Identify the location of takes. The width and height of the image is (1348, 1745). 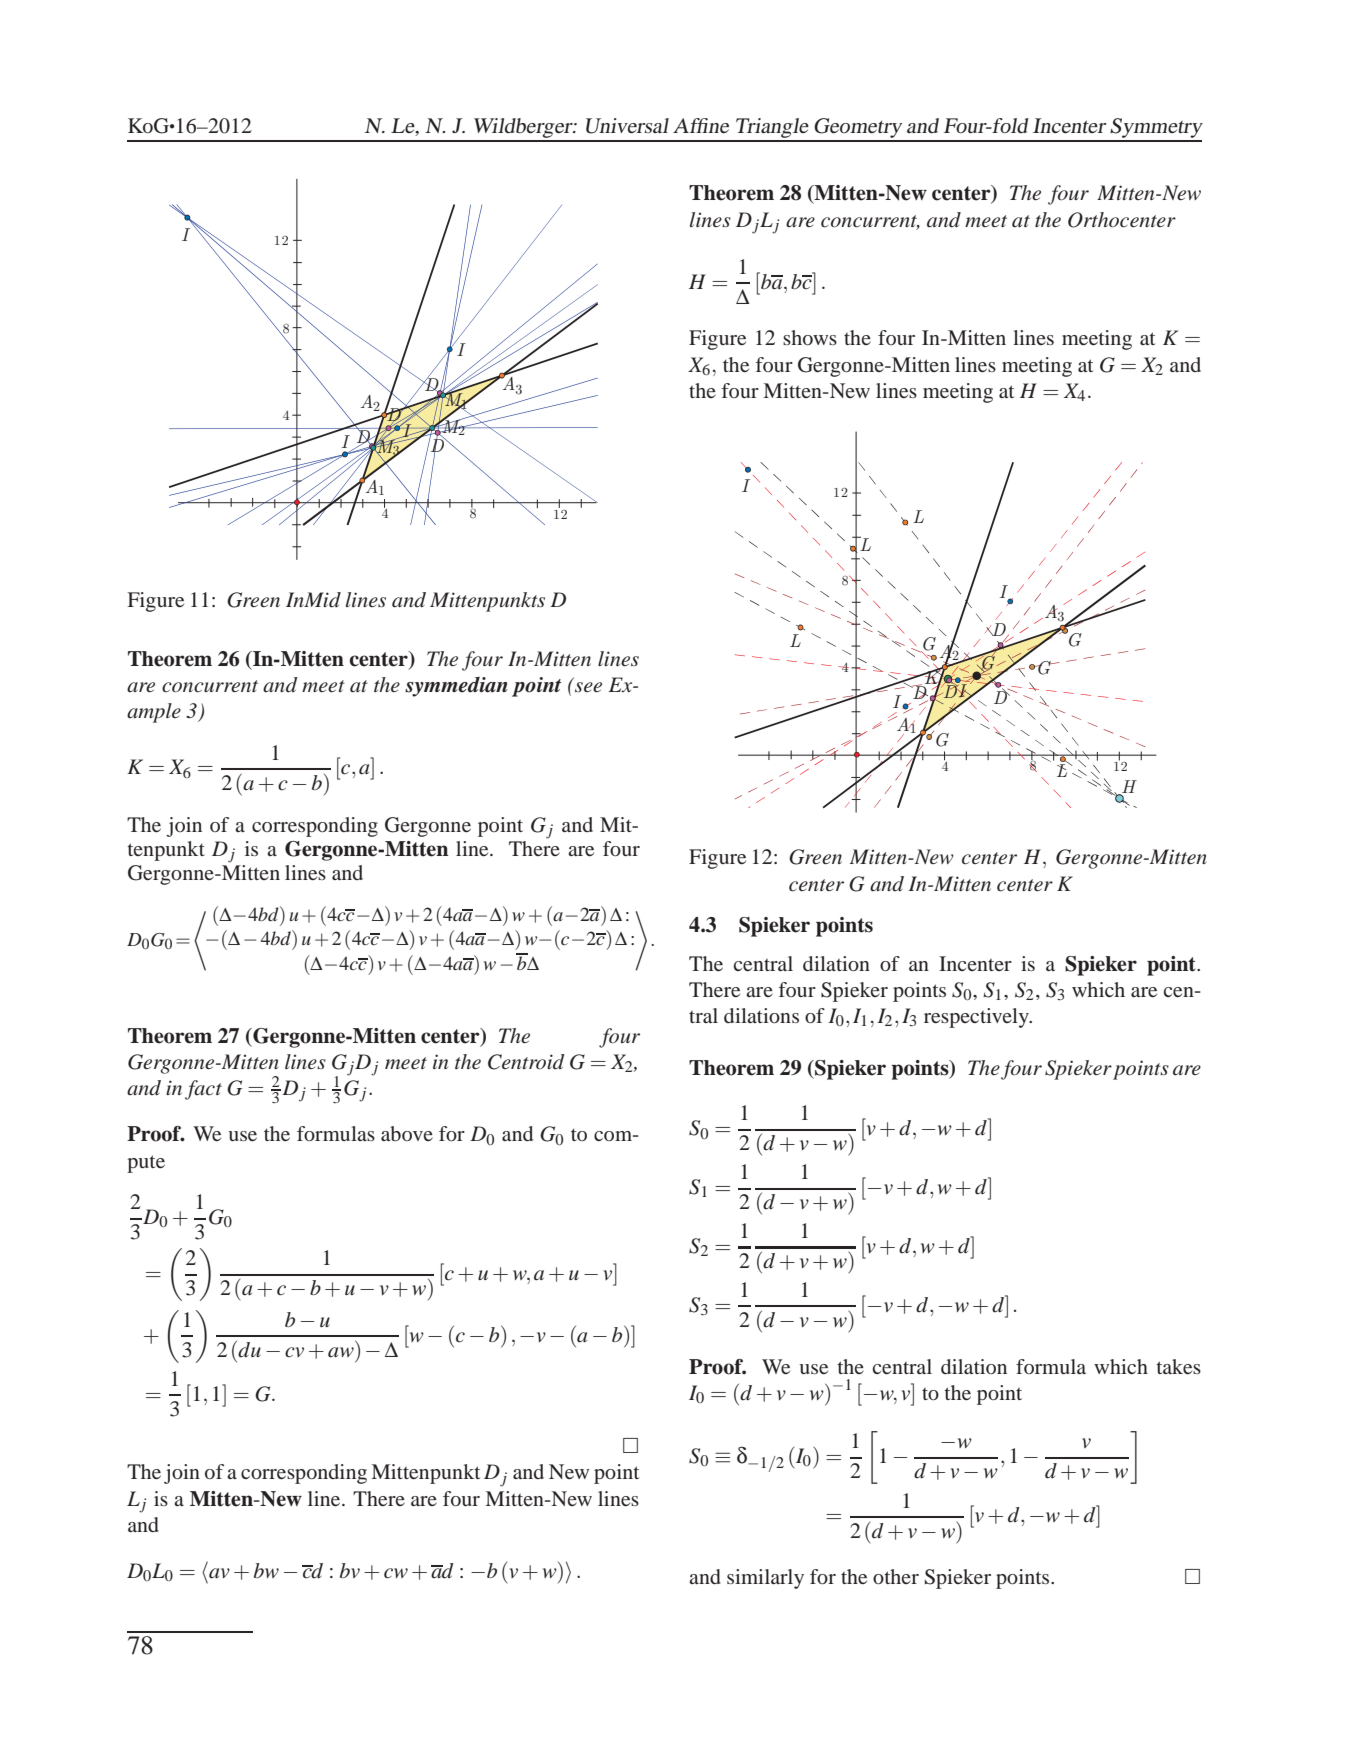
(1179, 1366).
